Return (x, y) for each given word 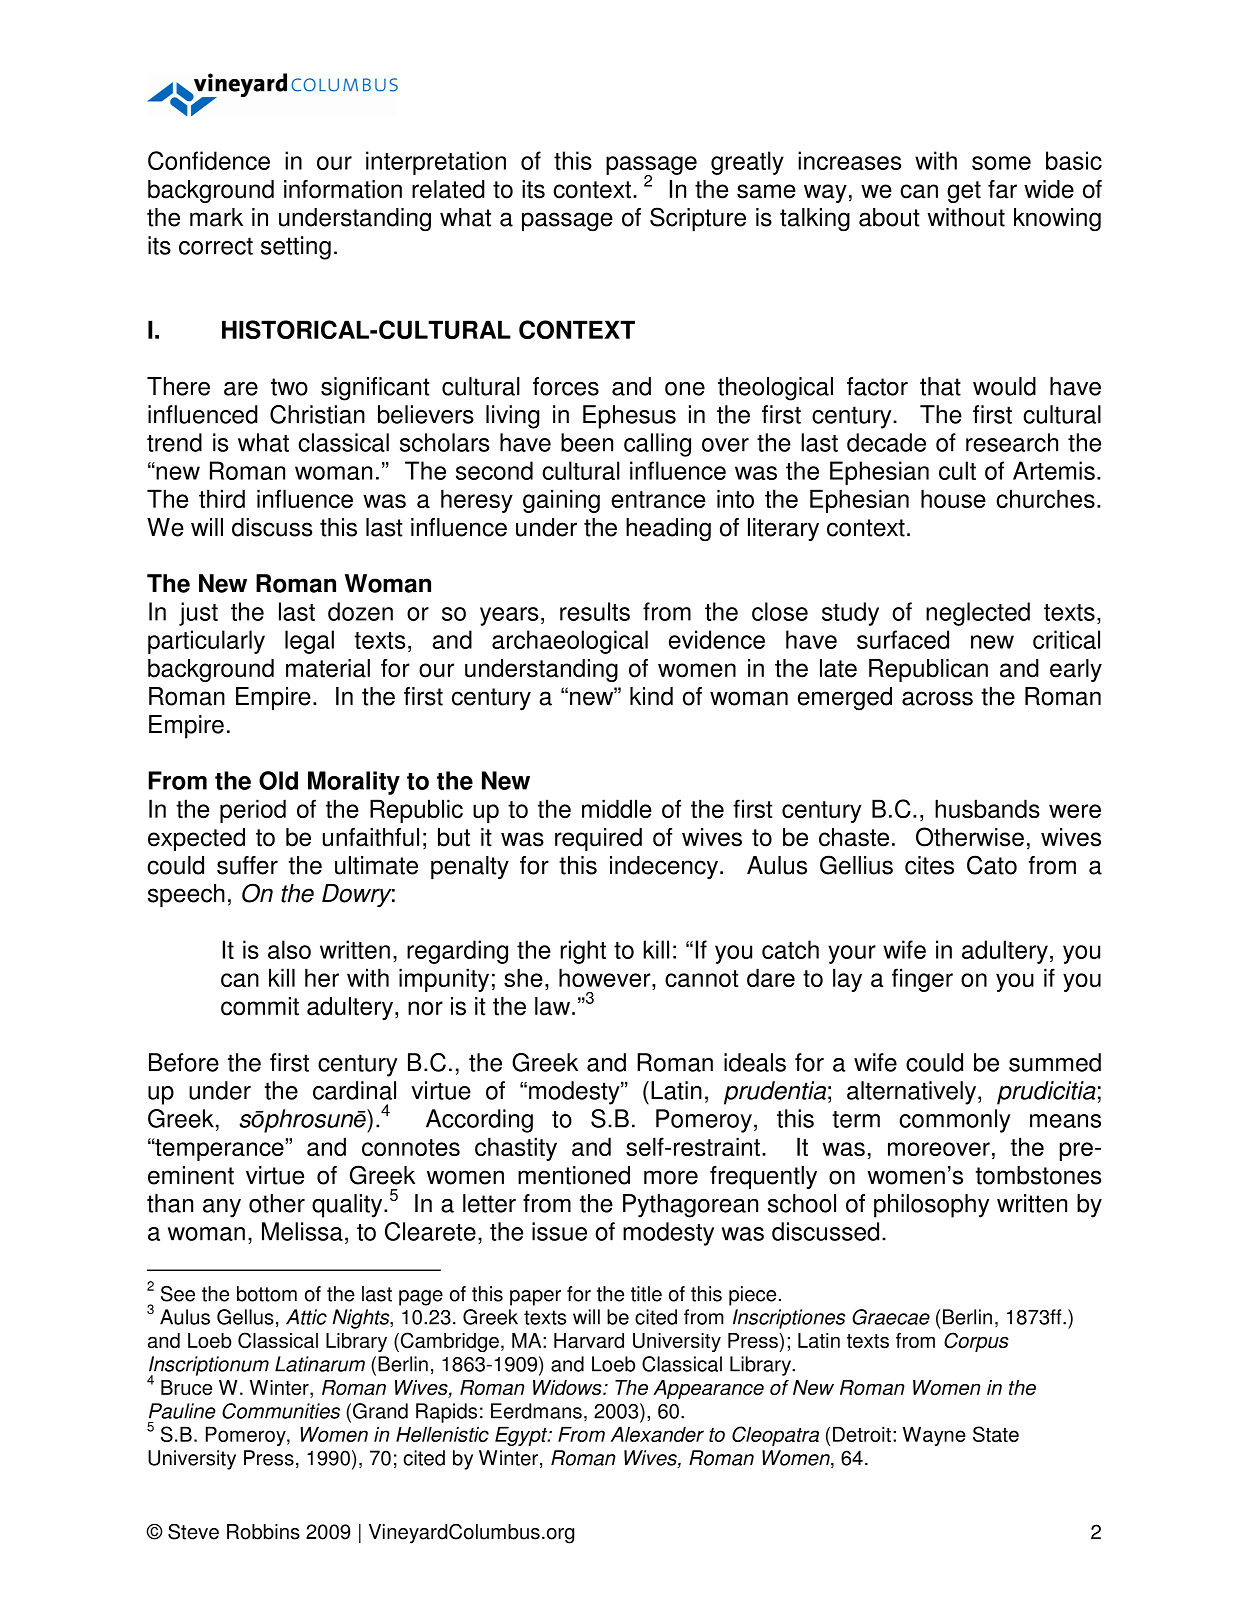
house (953, 498)
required (598, 839)
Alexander (657, 1434)
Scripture (698, 219)
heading (668, 529)
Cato (992, 865)
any (222, 1208)
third (222, 498)
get (964, 192)
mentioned (574, 1175)
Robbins (263, 1532)
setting (296, 248)
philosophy (931, 1206)
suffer (247, 865)
